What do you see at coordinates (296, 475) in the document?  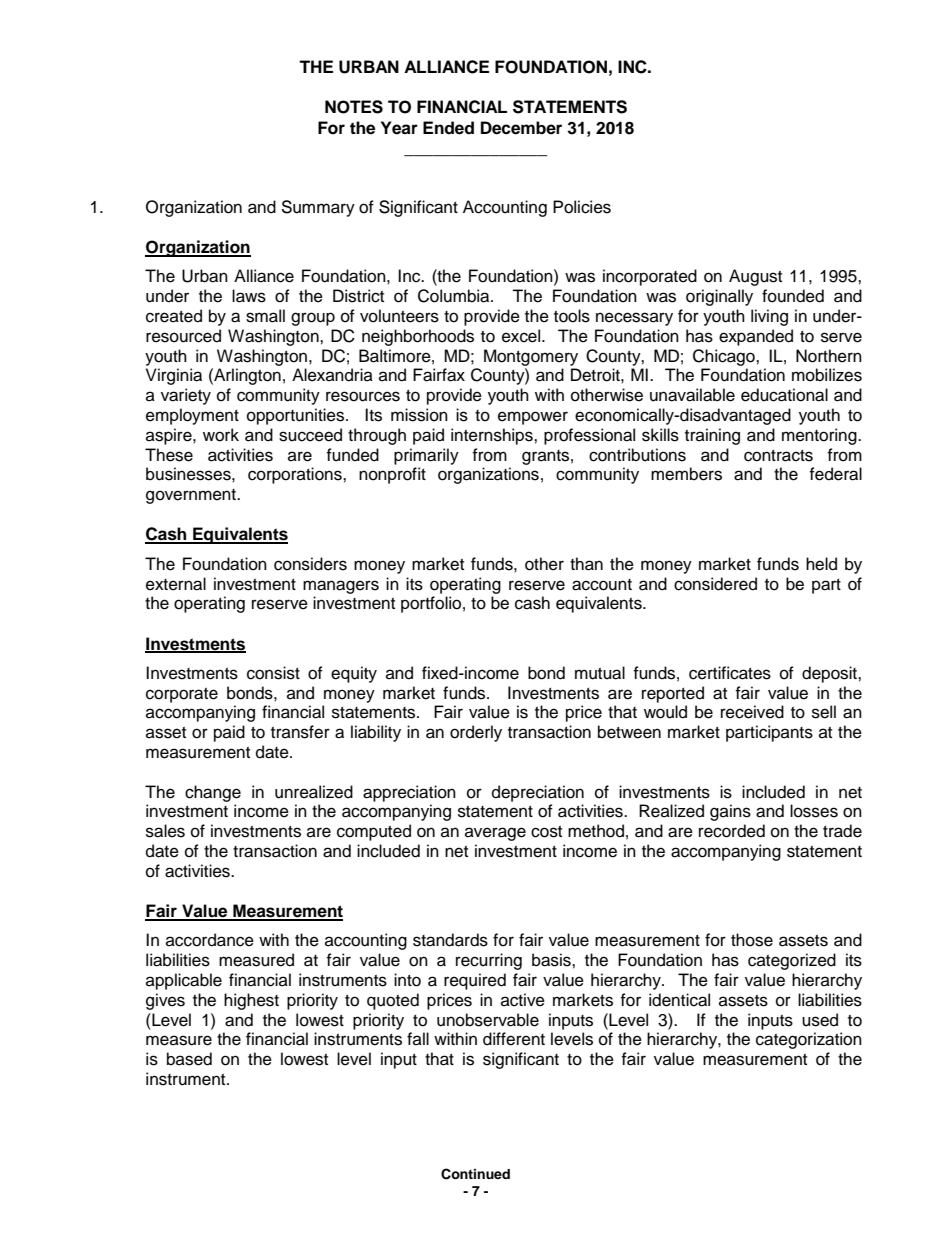 I see `corporations` at bounding box center [296, 475].
